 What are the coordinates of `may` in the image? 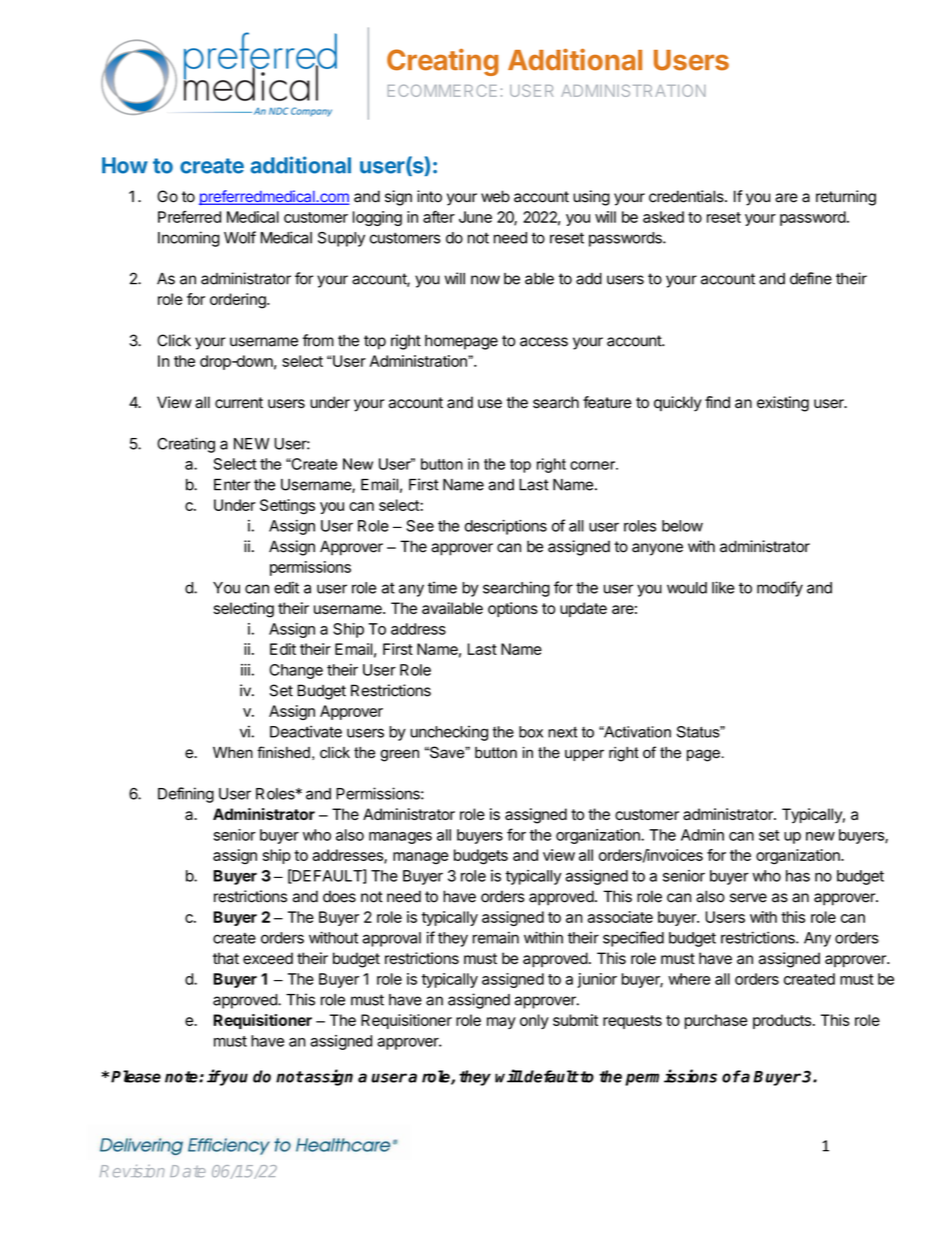 It's located at (501, 1023).
